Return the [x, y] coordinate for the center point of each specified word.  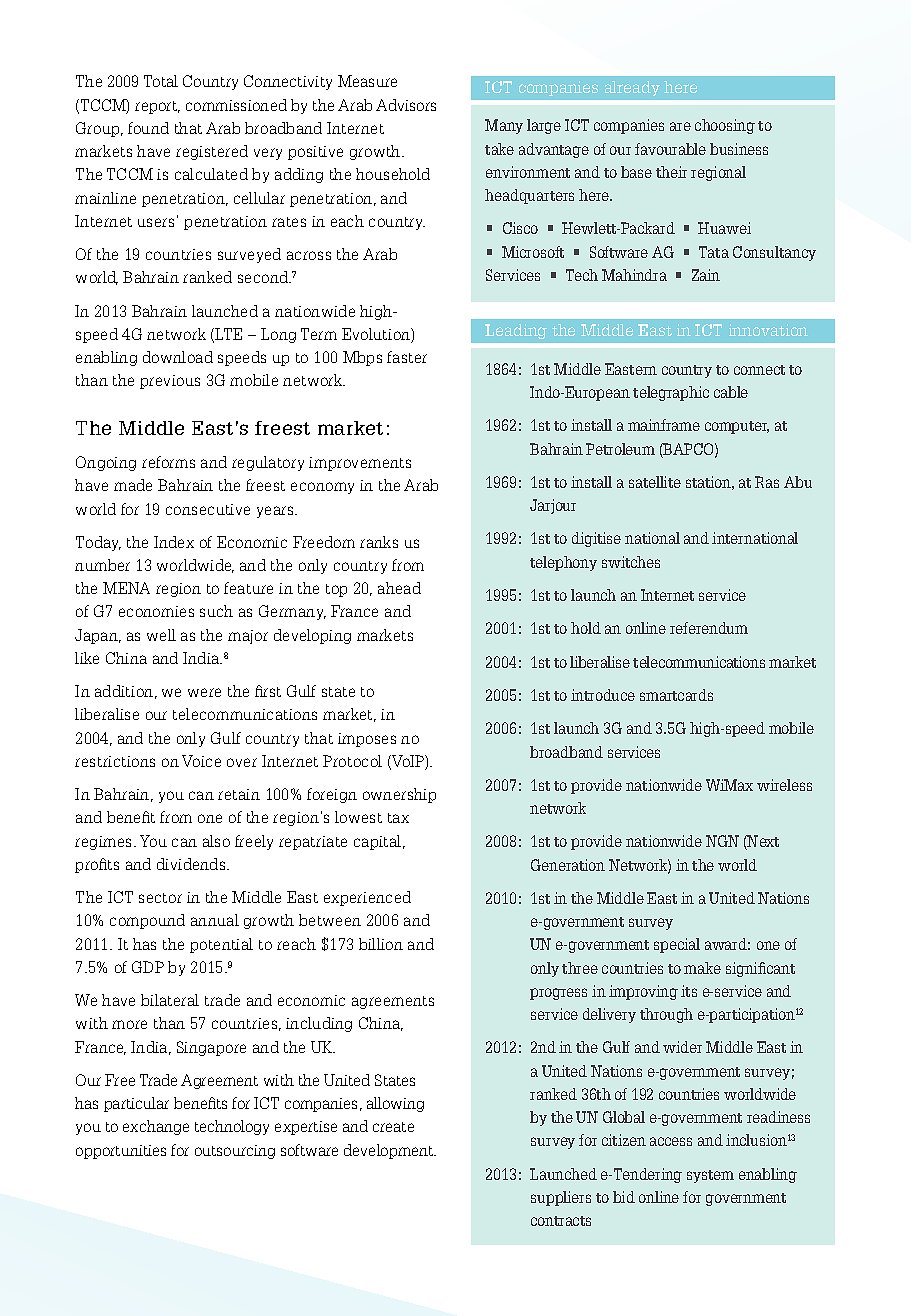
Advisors [406, 105]
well [161, 635]
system [710, 1176]
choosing [725, 126]
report [157, 107]
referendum [709, 628]
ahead [399, 588]
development [390, 1151]
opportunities [121, 1152]
